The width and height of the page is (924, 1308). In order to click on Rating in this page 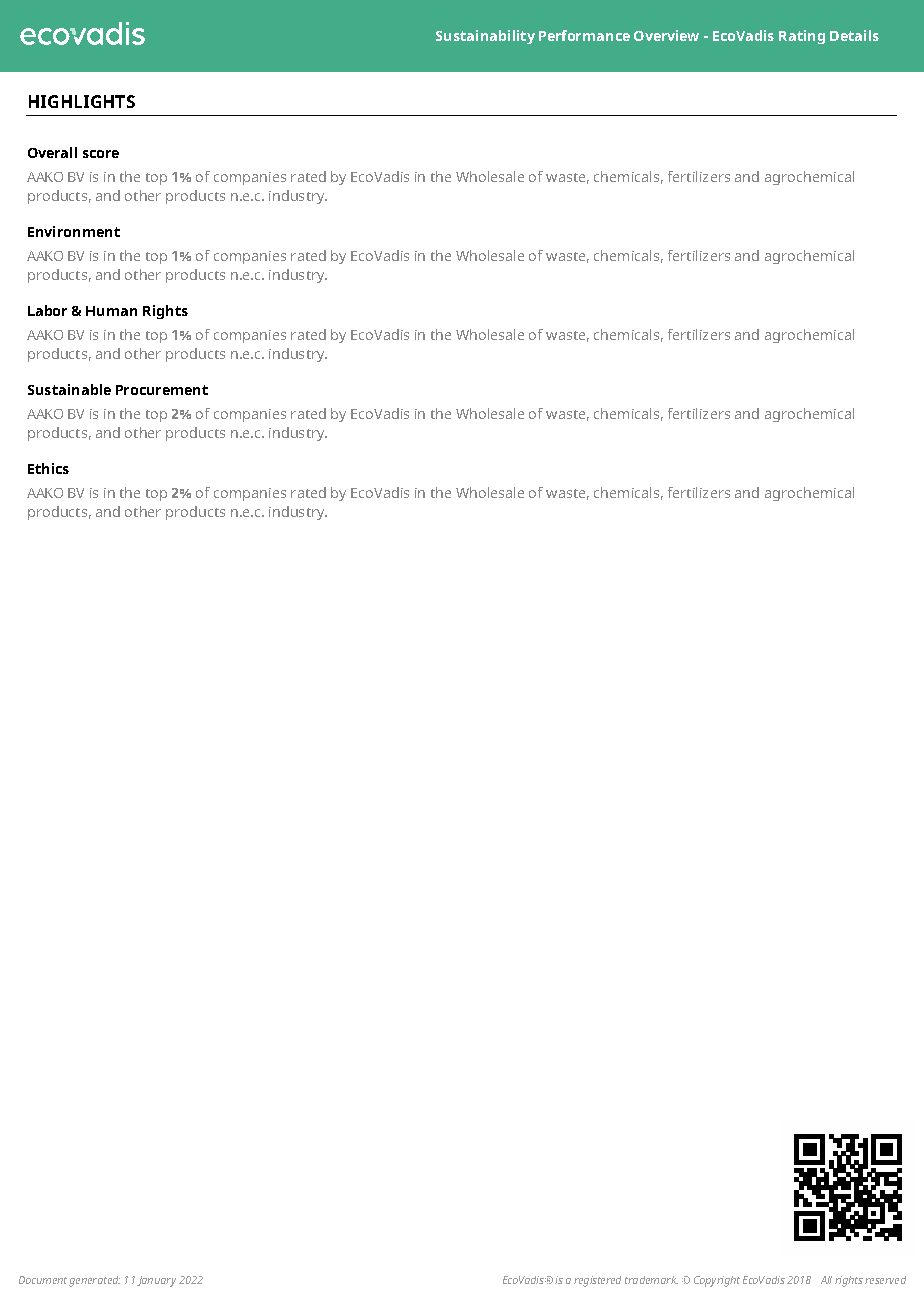, I will do `click(802, 37)`.
